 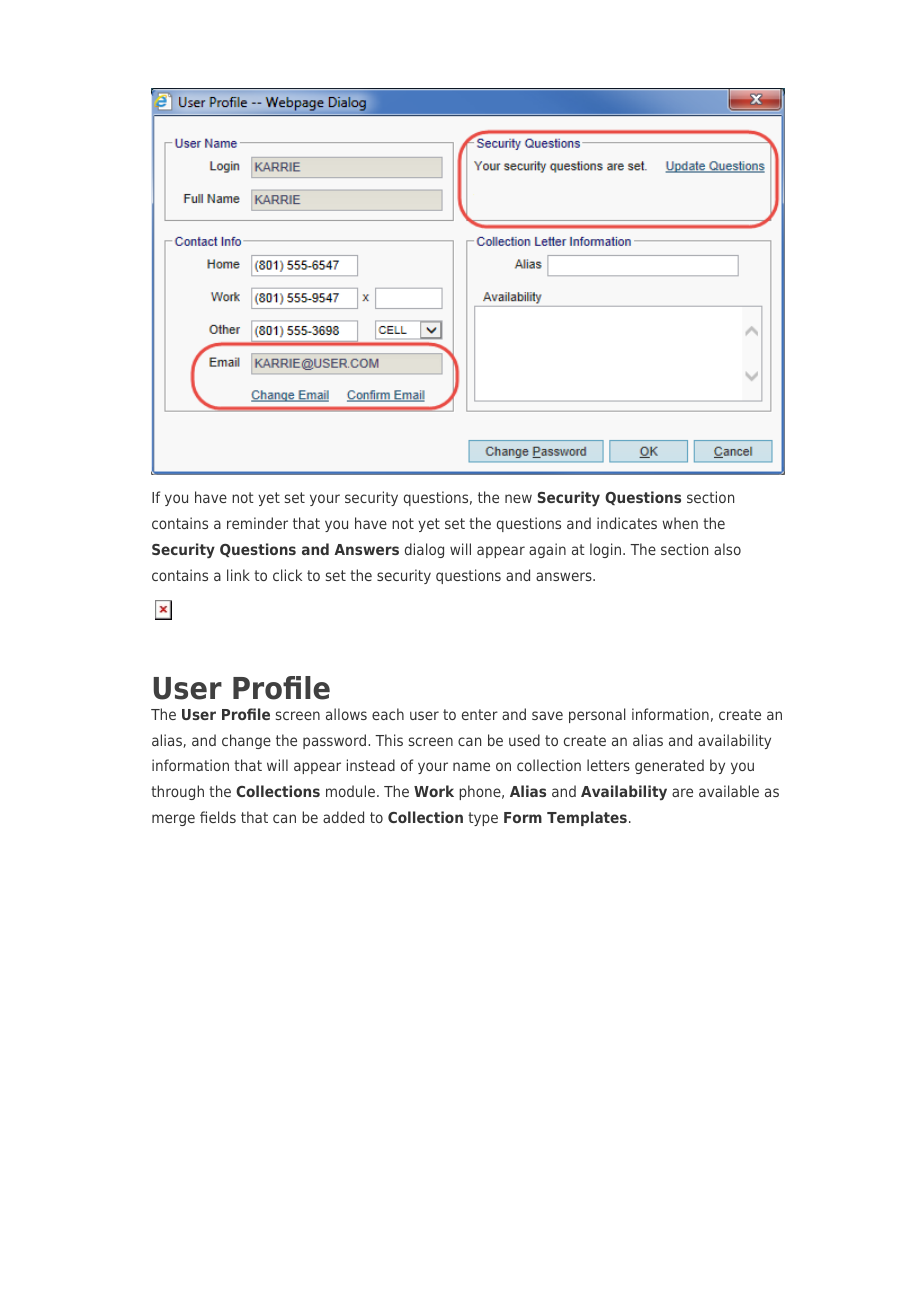 What do you see at coordinates (173, 820) in the screenshot?
I see `merge` at bounding box center [173, 820].
